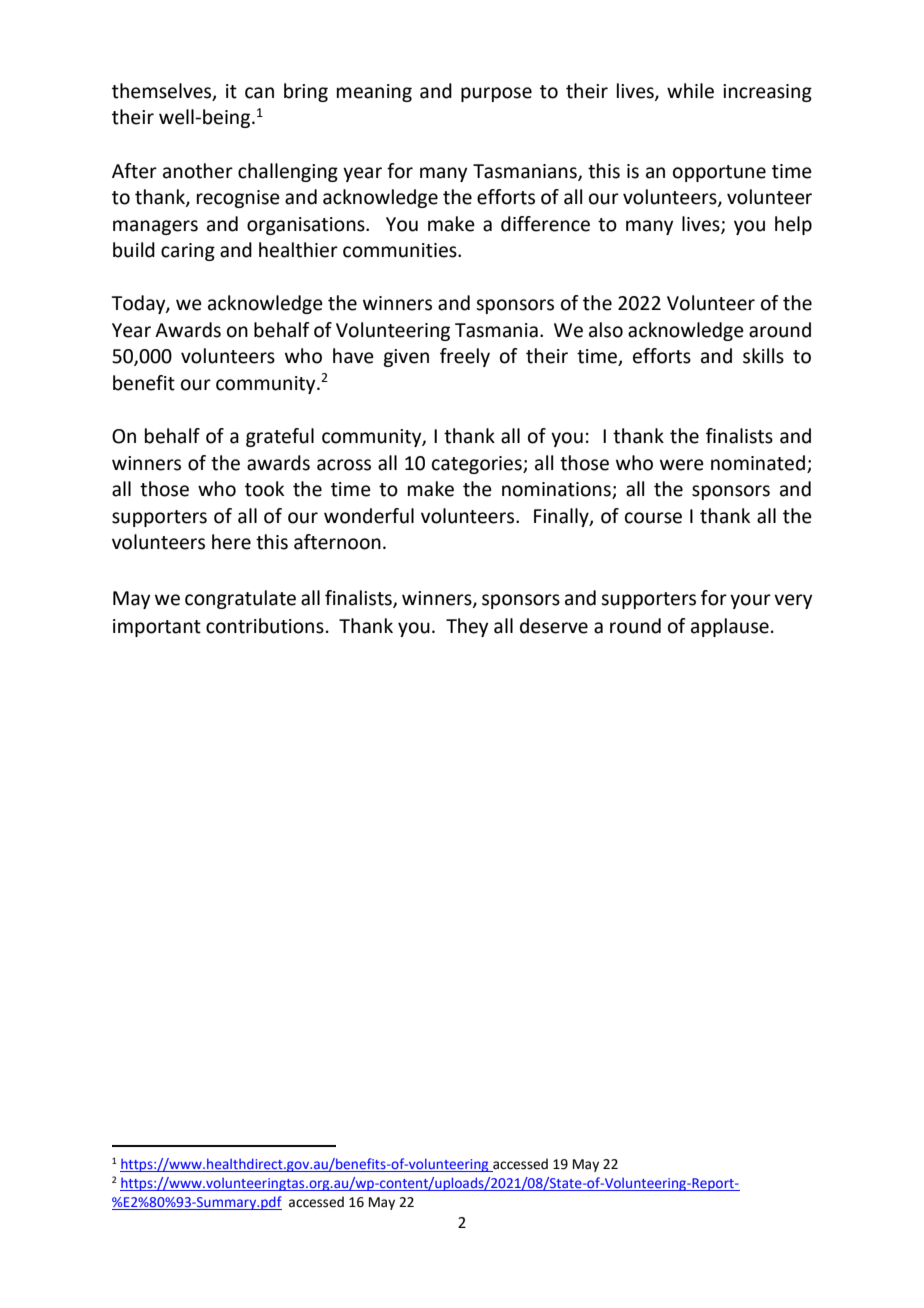  Describe the element at coordinates (240, 599) in the page. I see `congratulate` at that location.
